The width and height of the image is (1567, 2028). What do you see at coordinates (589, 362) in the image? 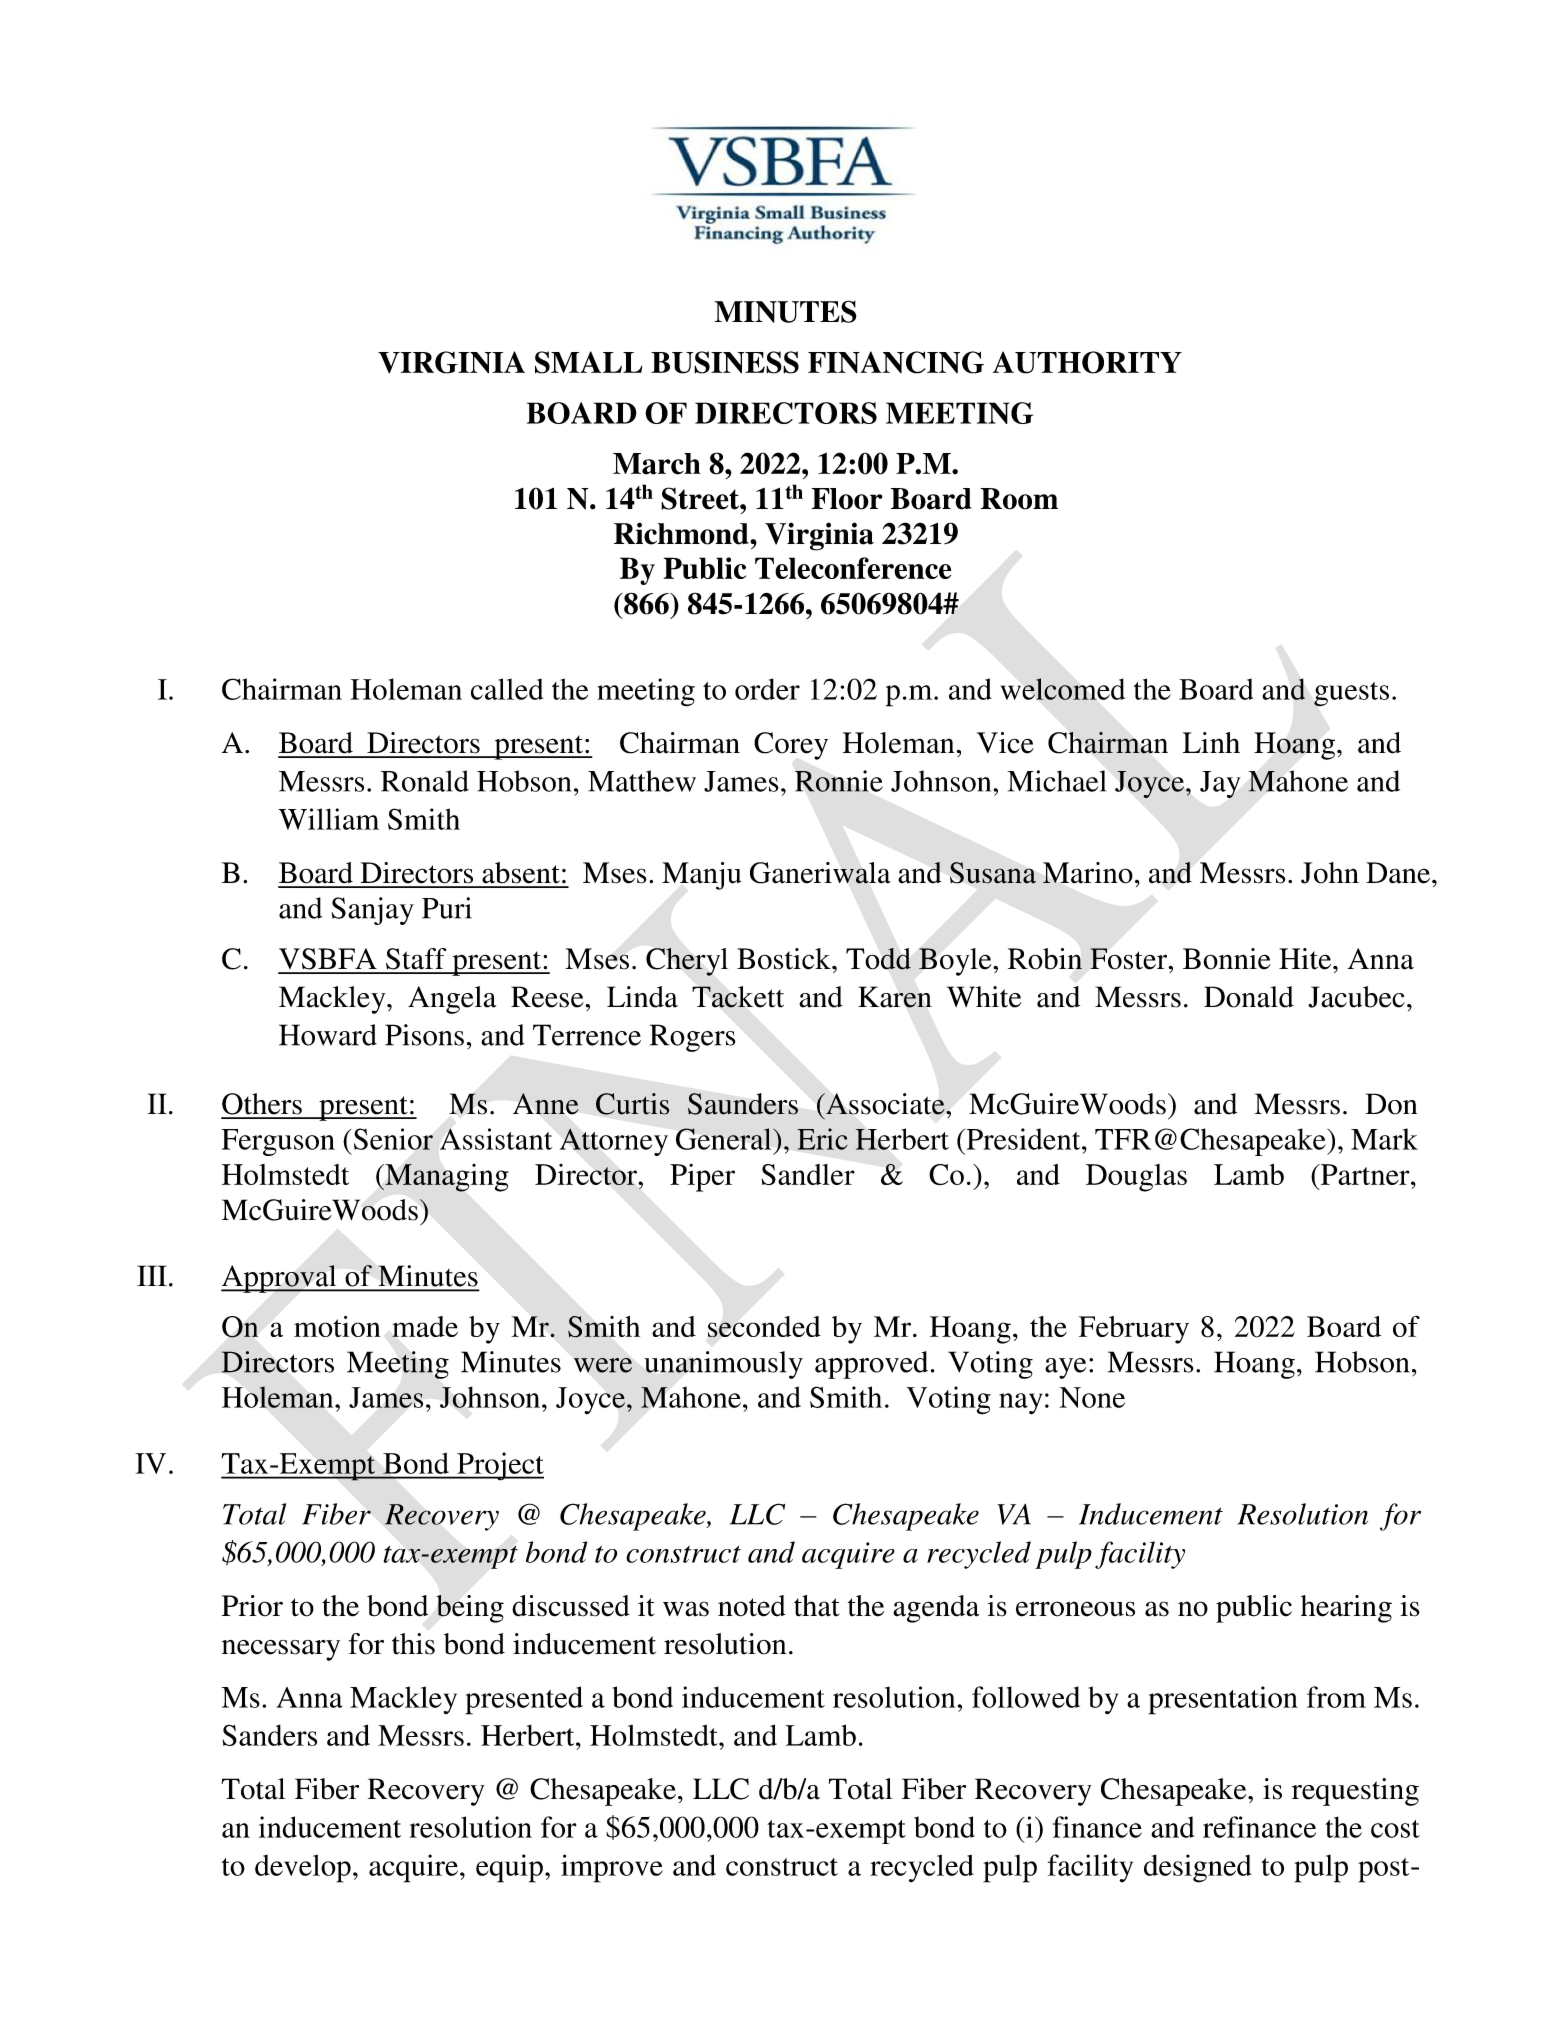
I see `SMALL` at bounding box center [589, 362].
